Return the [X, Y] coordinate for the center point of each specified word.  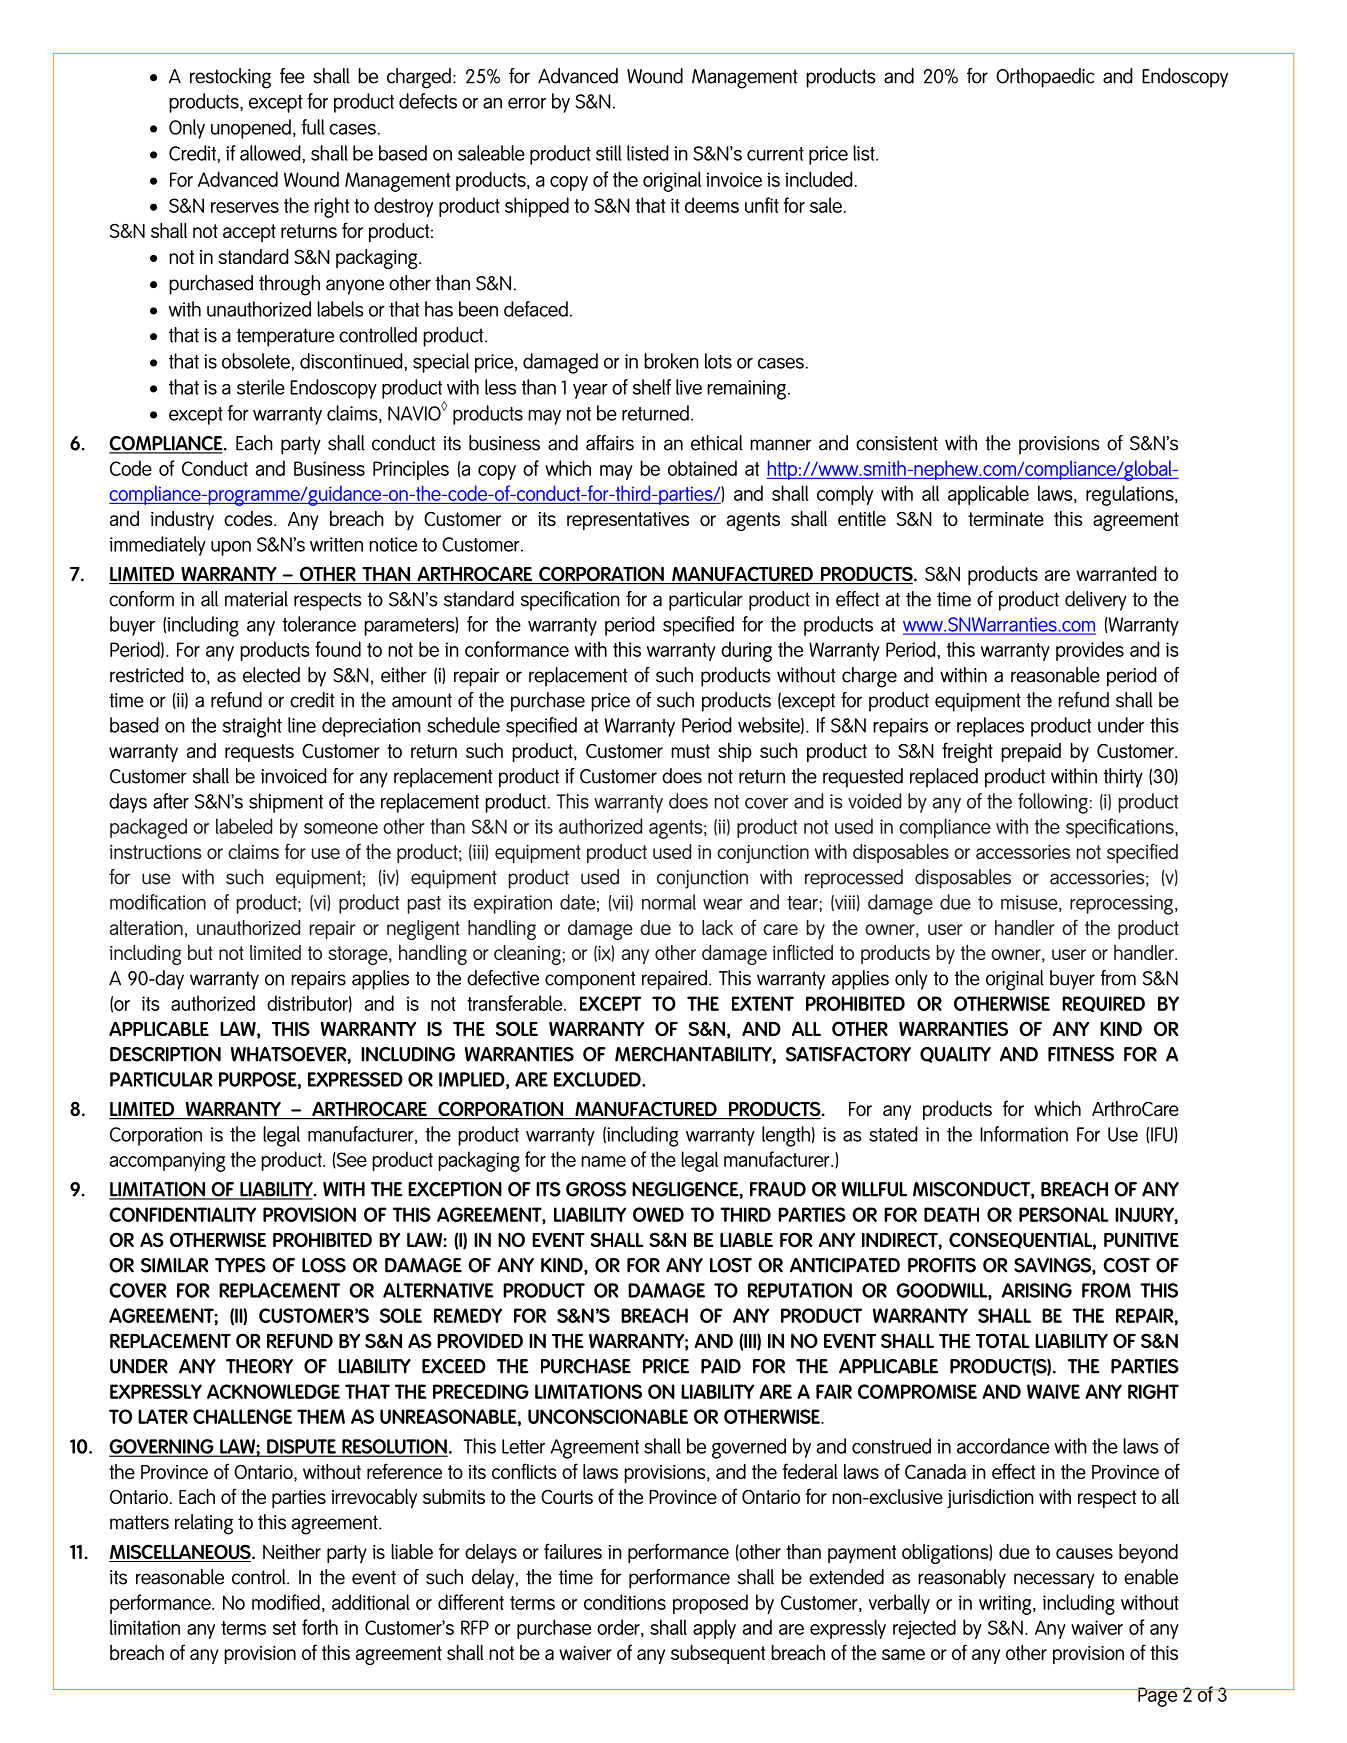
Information [1024, 1134]
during [746, 651]
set [284, 1628]
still [609, 153]
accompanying [167, 1162]
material [256, 599]
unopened [251, 129]
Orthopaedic [1045, 78]
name [603, 1161]
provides [1090, 651]
